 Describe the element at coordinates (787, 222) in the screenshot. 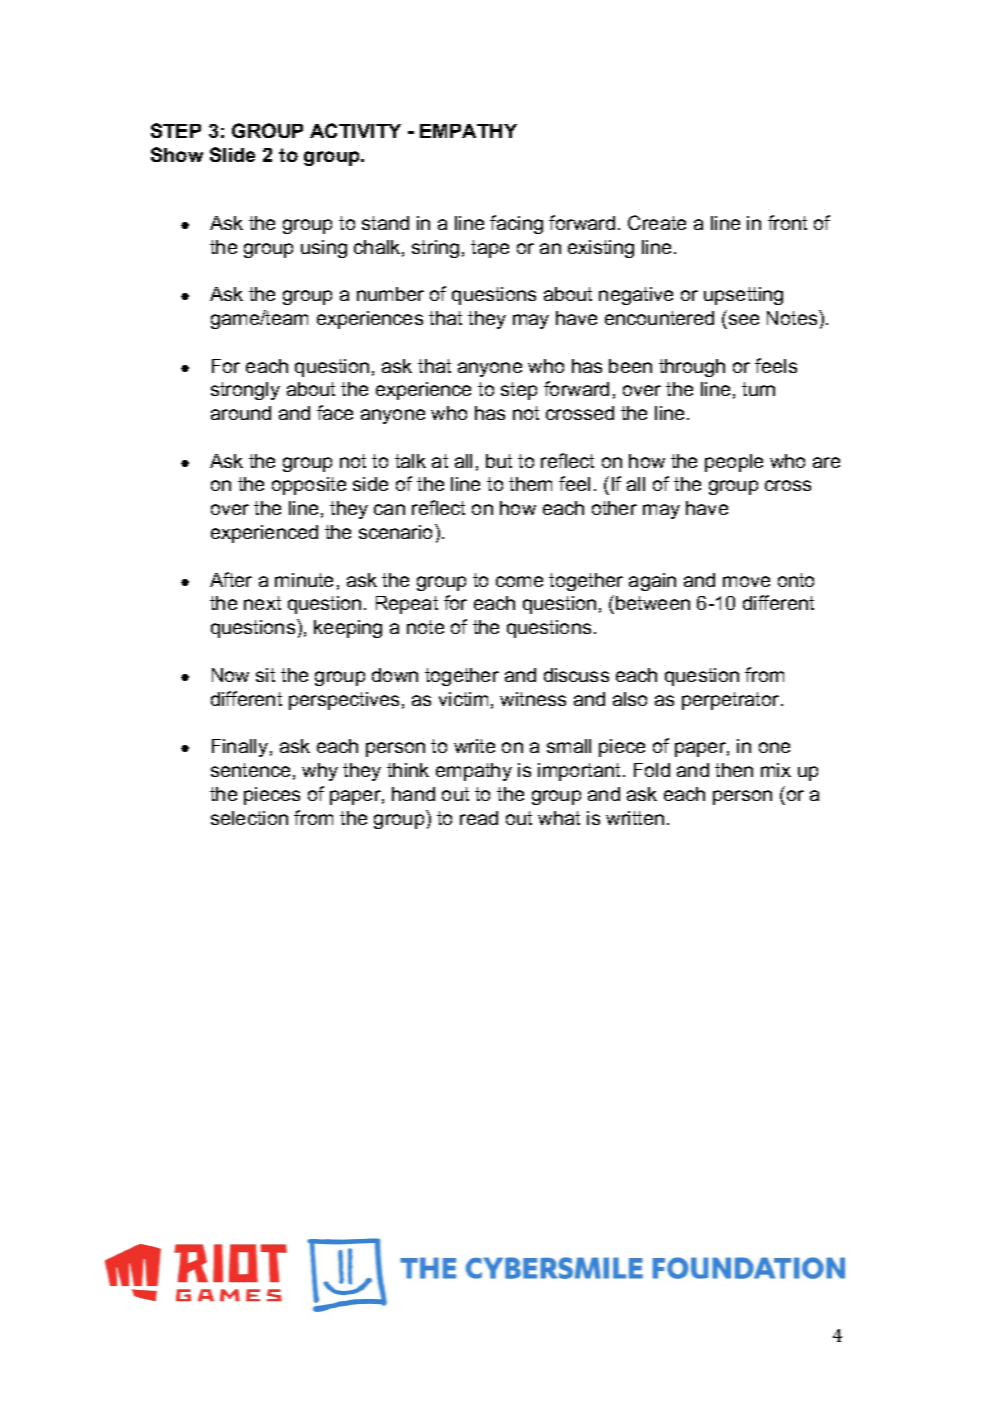

I see `front` at that location.
